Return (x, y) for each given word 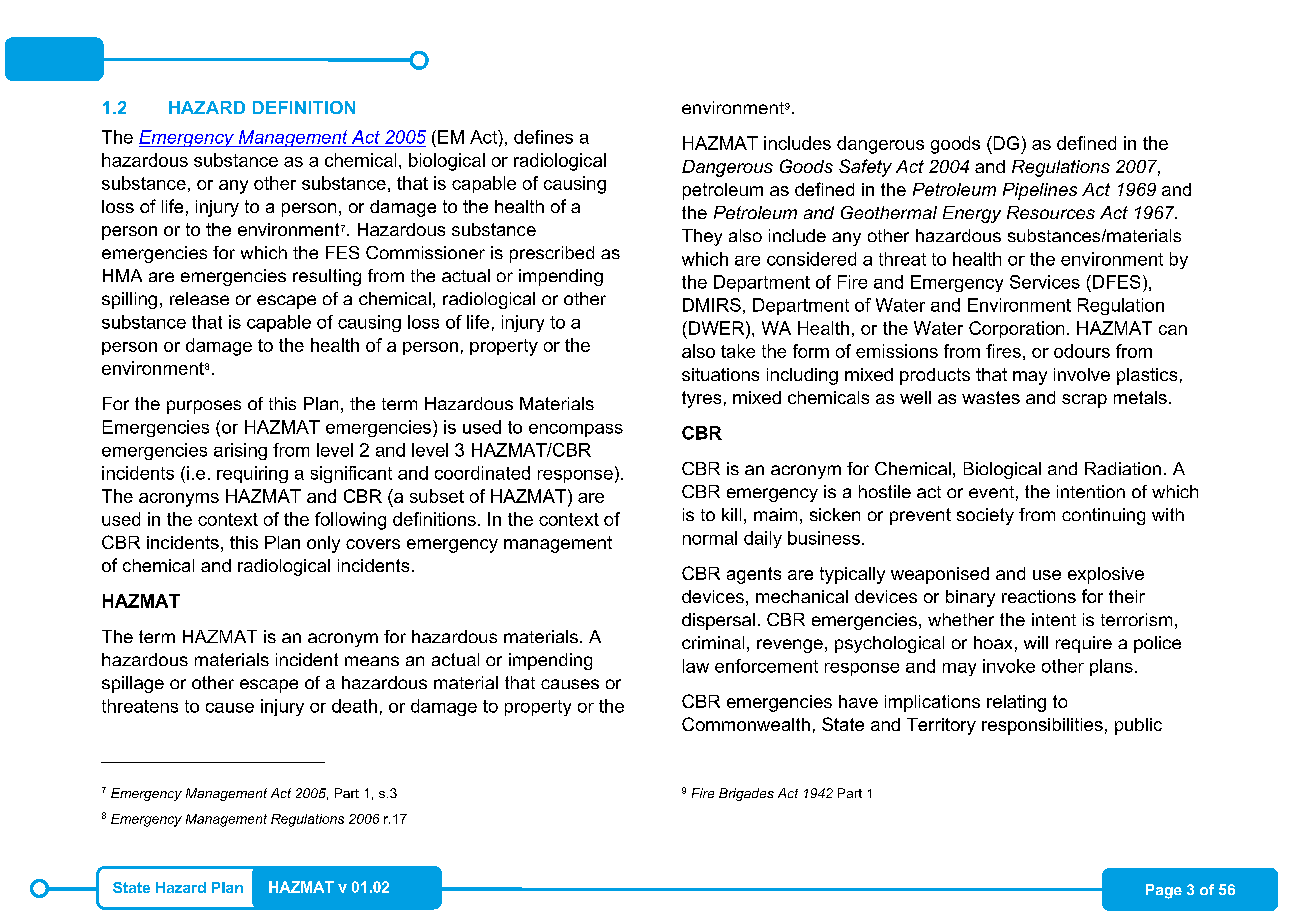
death (354, 706)
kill (731, 514)
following (350, 521)
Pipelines (1040, 191)
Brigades (746, 794)
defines (543, 137)
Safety (865, 168)
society (985, 516)
